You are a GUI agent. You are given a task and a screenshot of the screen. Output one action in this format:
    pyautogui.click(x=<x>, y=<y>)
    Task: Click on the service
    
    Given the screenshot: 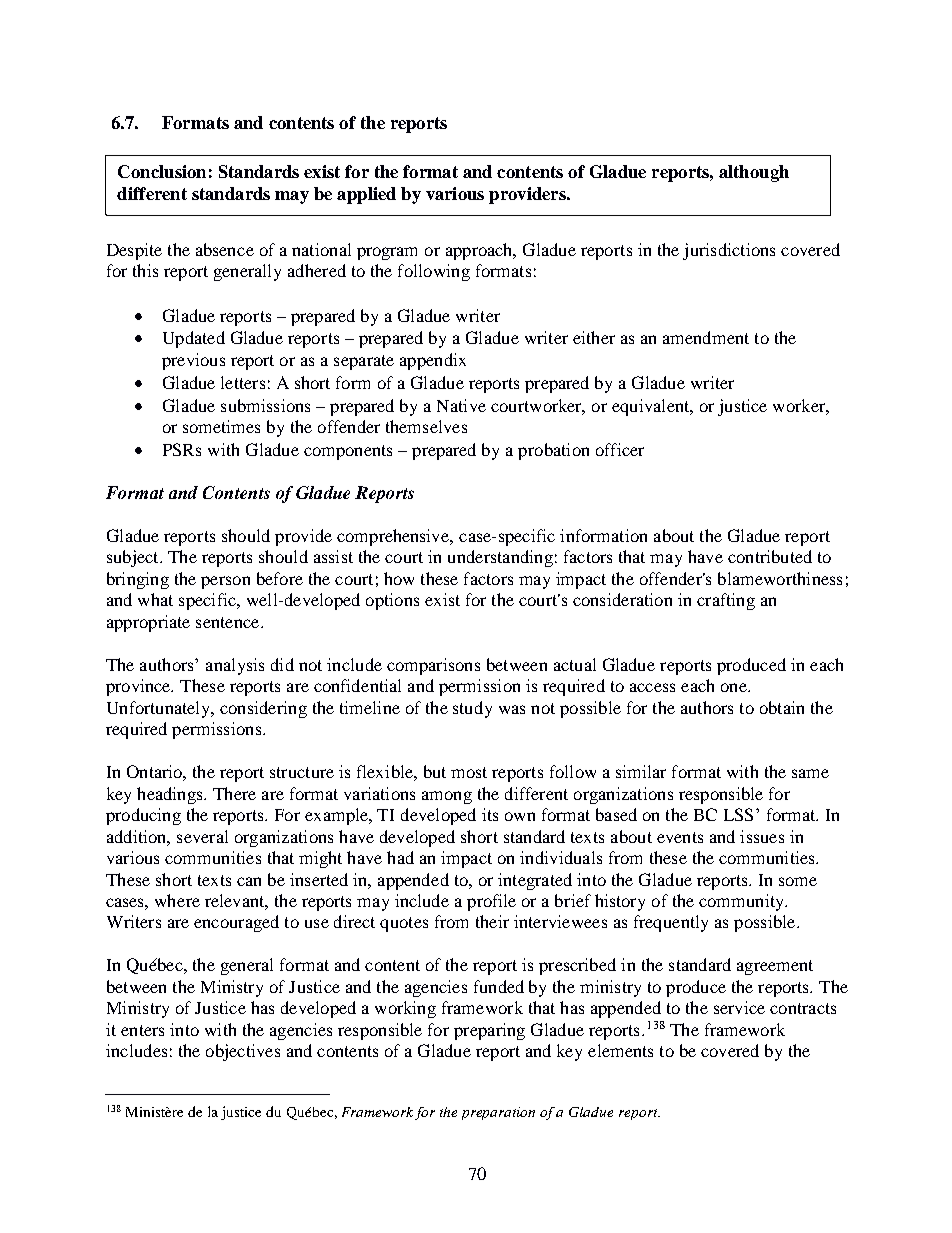 What is the action you would take?
    pyautogui.click(x=739, y=1007)
